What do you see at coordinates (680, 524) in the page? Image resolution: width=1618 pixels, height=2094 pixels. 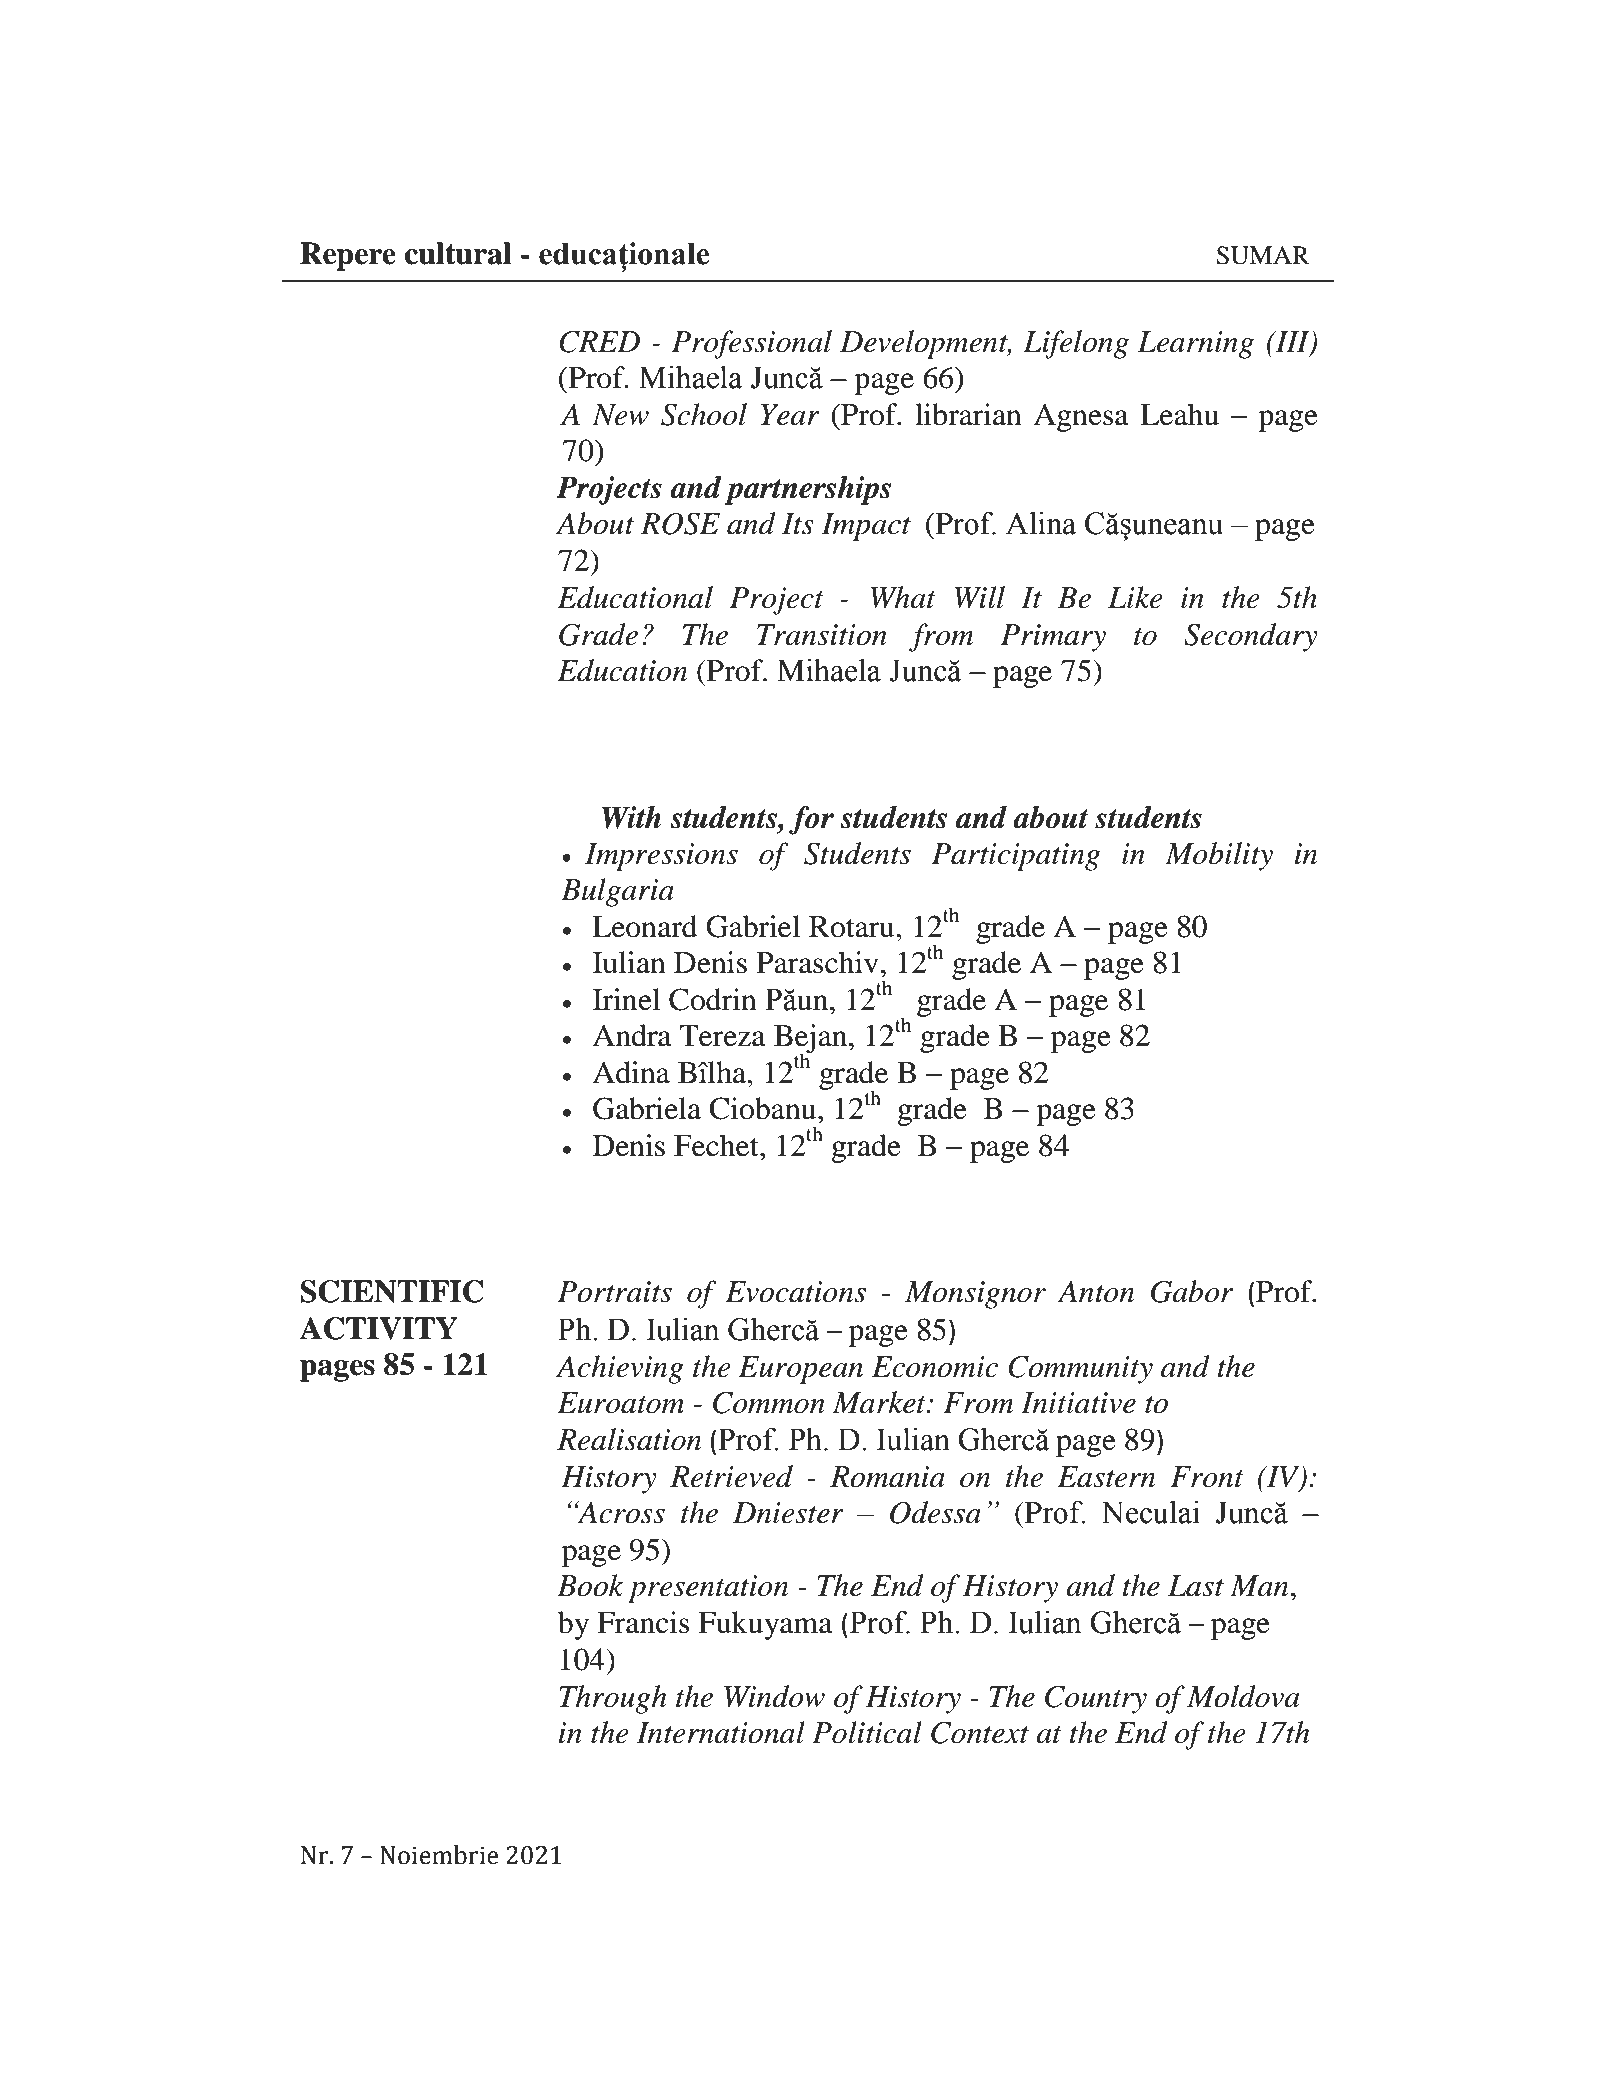 I see `ROSE` at bounding box center [680, 524].
